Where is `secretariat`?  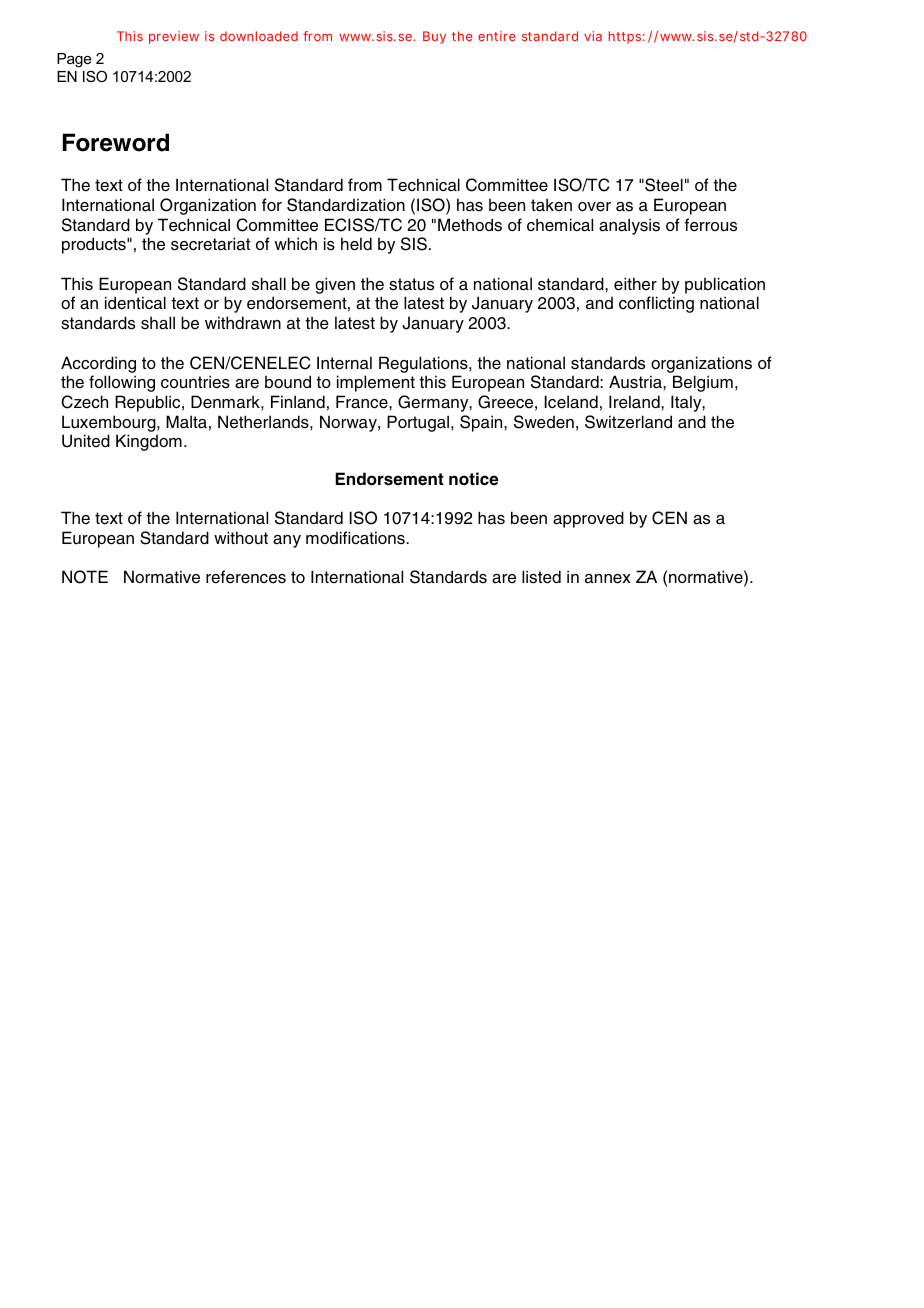 secretariat is located at coordinates (210, 244).
